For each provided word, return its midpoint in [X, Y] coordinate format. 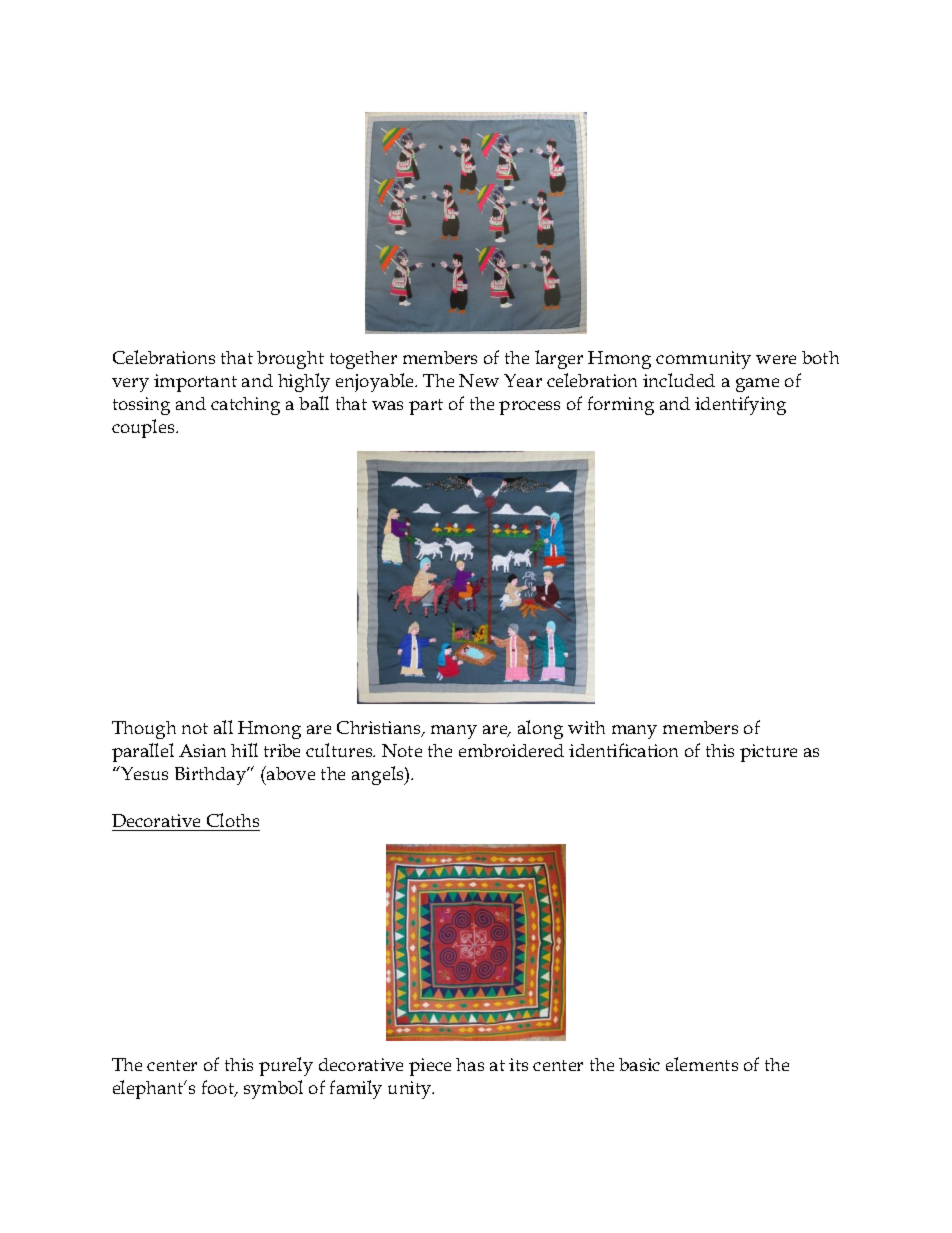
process [529, 408]
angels [379, 775]
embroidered [511, 750]
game [757, 385]
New [479, 380]
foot [219, 1088]
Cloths [233, 820]
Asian [202, 750]
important [195, 383]
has [470, 1064]
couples [144, 428]
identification [623, 750]
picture [768, 753]
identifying [740, 405]
